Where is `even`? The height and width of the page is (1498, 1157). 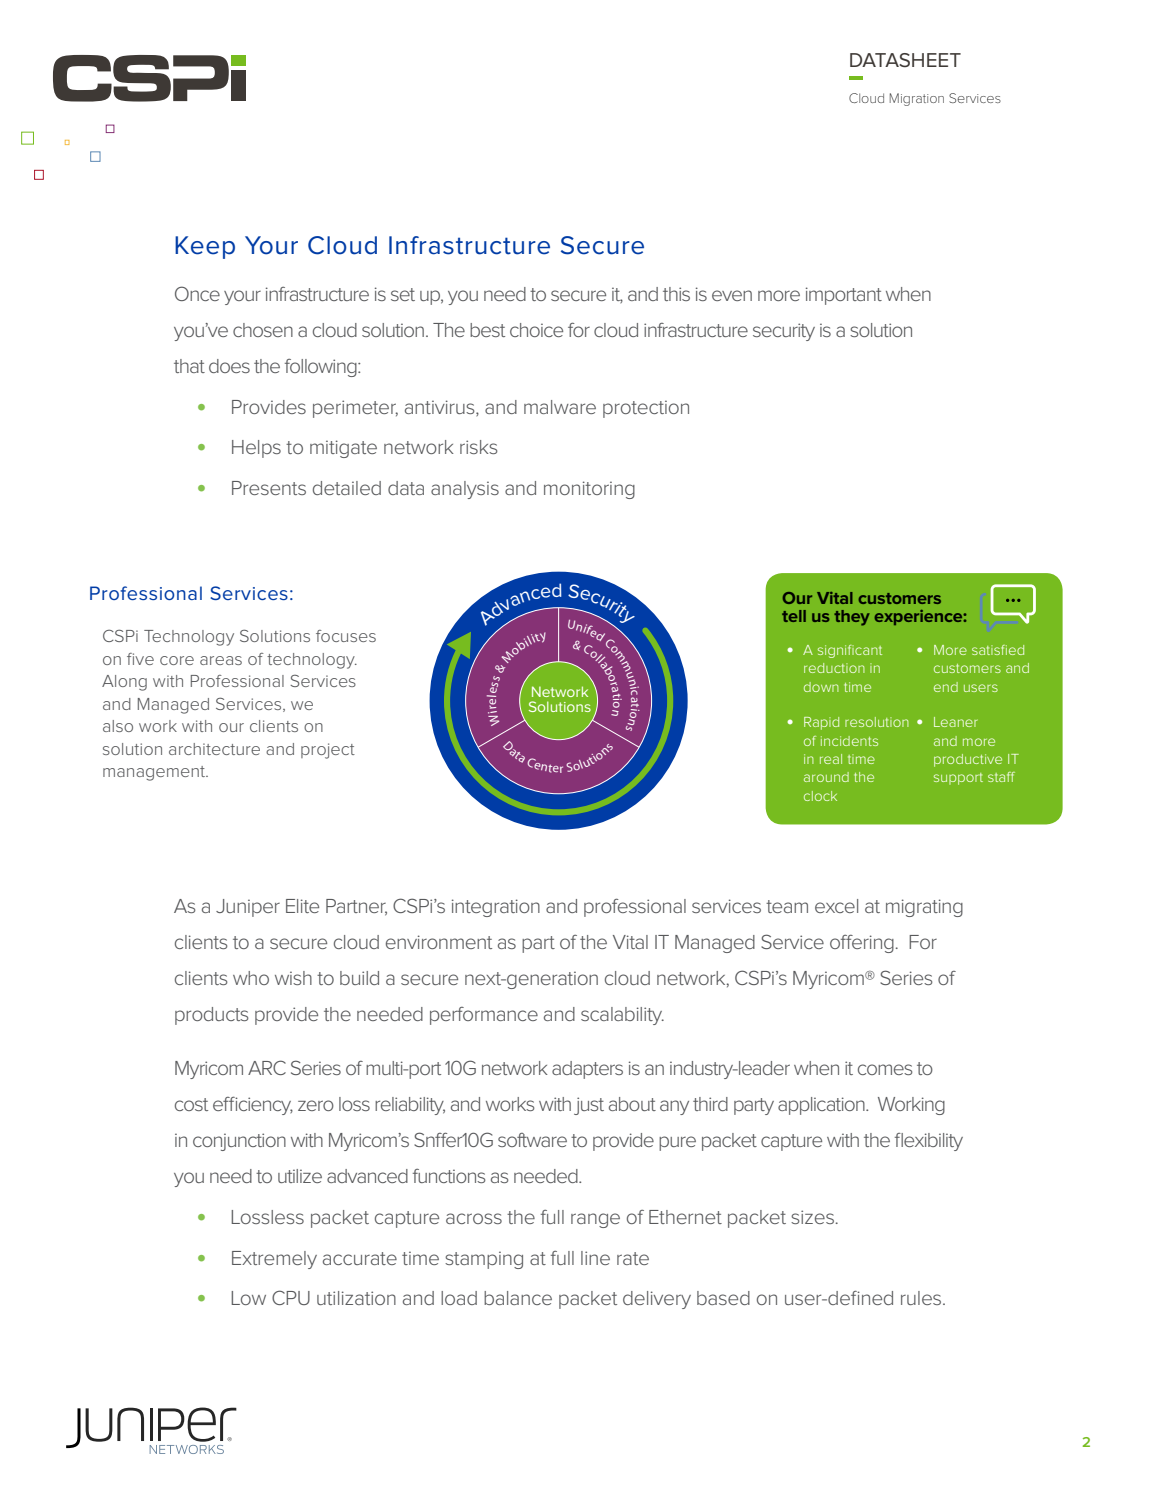 even is located at coordinates (732, 295).
